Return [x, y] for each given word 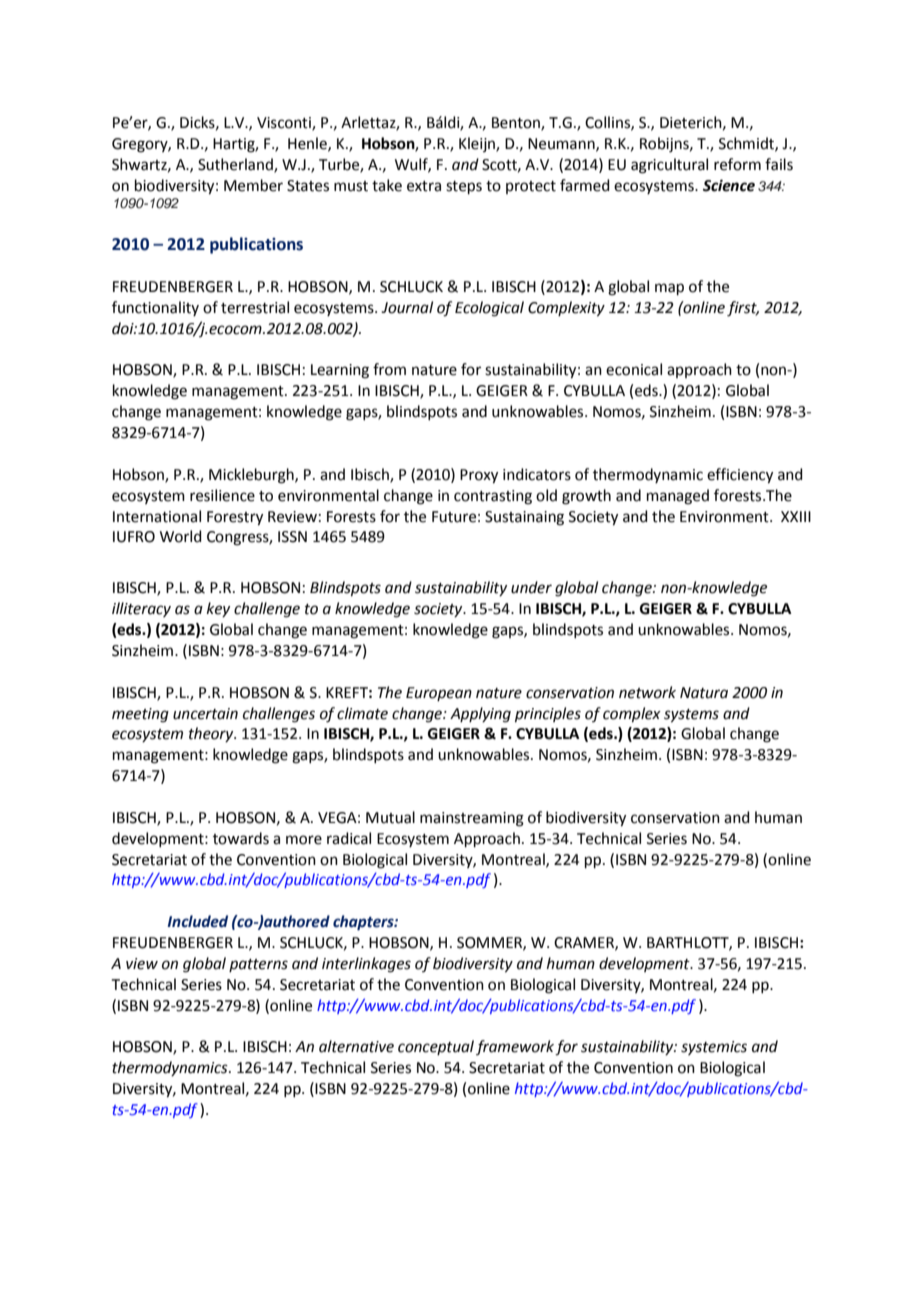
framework [515, 1047]
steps [464, 187]
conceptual [436, 1047]
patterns [258, 965]
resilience [222, 495]
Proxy [479, 476]
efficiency [740, 476]
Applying [480, 715]
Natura [704, 693]
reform [737, 164]
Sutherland [236, 165]
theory [212, 734]
